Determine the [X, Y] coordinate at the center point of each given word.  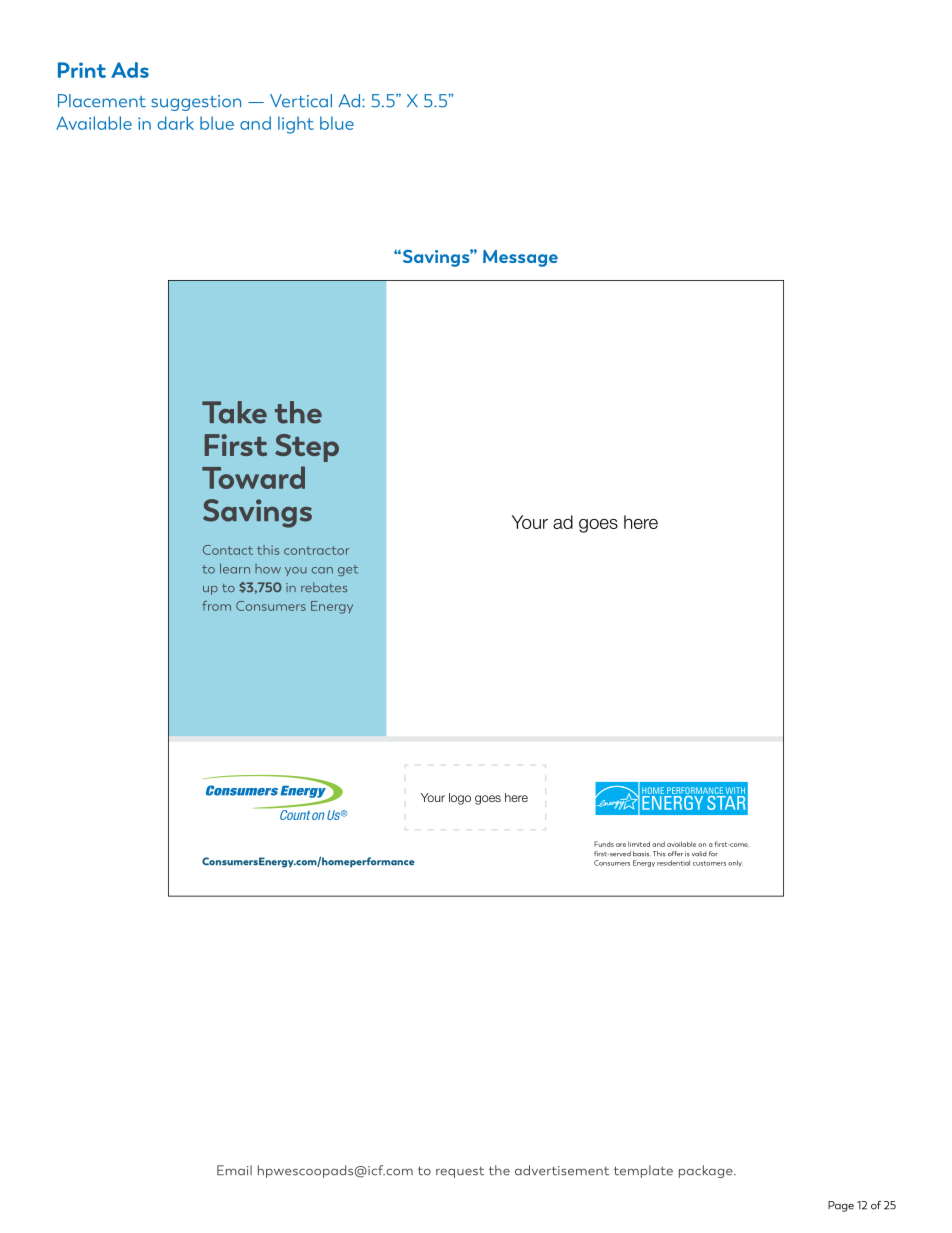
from [216, 606]
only [735, 863]
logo [460, 799]
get [348, 570]
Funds [604, 844]
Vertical [301, 101]
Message [520, 258]
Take [234, 412]
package [707, 1171]
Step [307, 448]
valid [699, 854]
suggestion [196, 103]
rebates [324, 587]
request [460, 1172]
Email [234, 1170]
